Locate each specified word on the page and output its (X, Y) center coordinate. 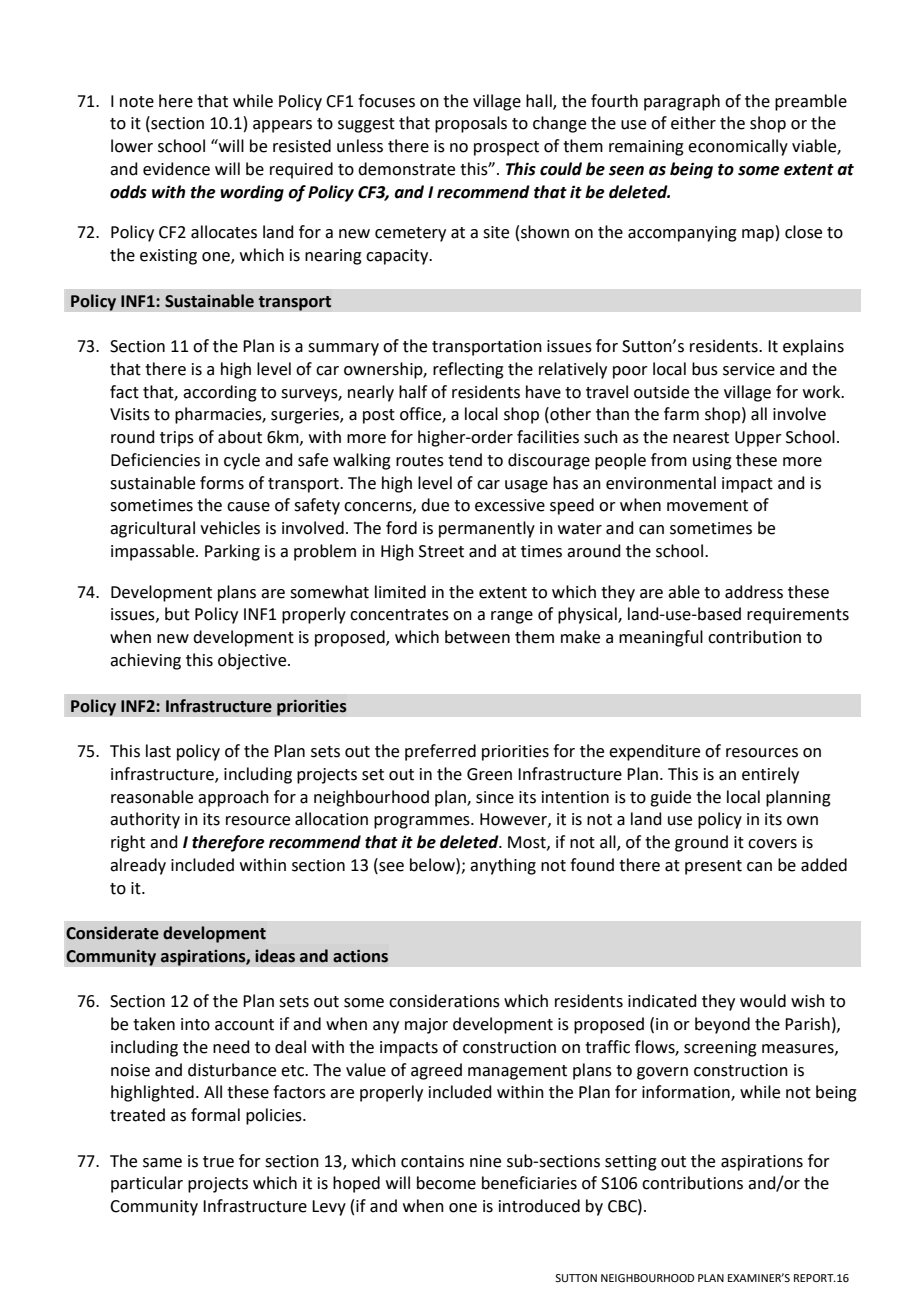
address (754, 592)
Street (441, 551)
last (158, 751)
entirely (770, 775)
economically (738, 147)
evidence (176, 169)
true (218, 1162)
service (749, 369)
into (195, 1024)
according (220, 393)
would (763, 1001)
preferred (440, 752)
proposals (471, 124)
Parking (232, 552)
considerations (444, 1001)
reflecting (468, 370)
